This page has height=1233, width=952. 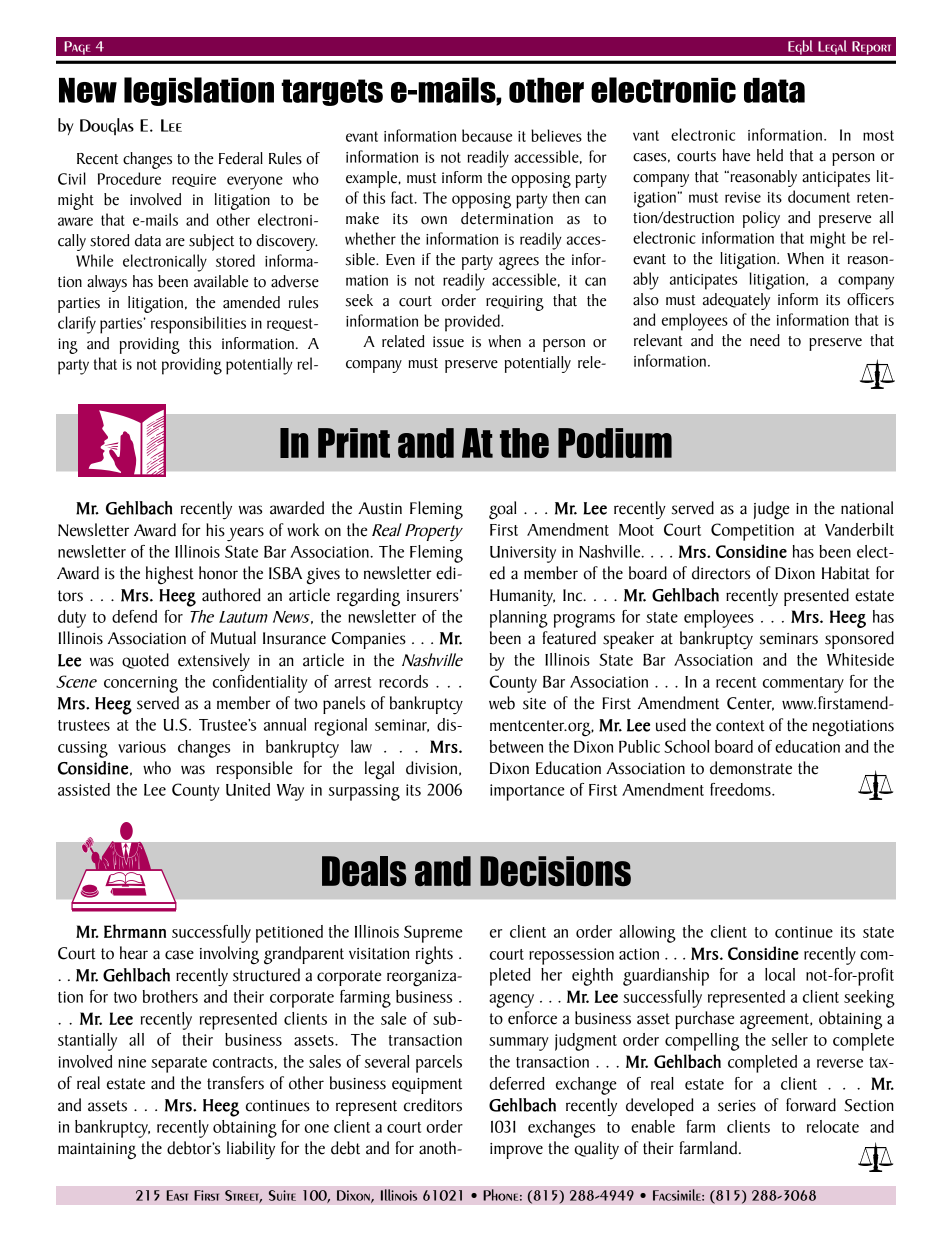 I want to click on improve, so click(x=516, y=1151).
